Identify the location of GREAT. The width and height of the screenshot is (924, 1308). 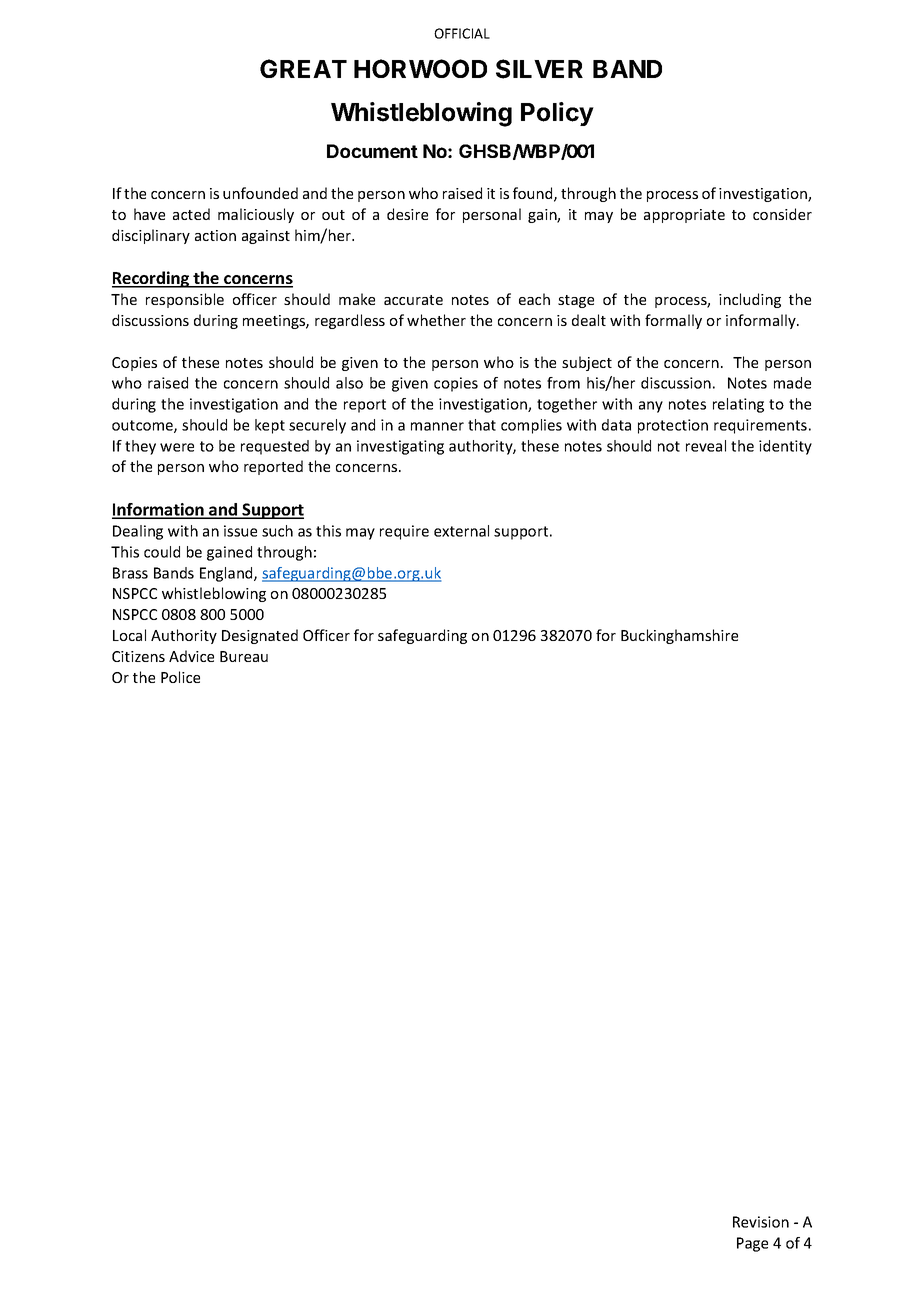
(303, 68).
